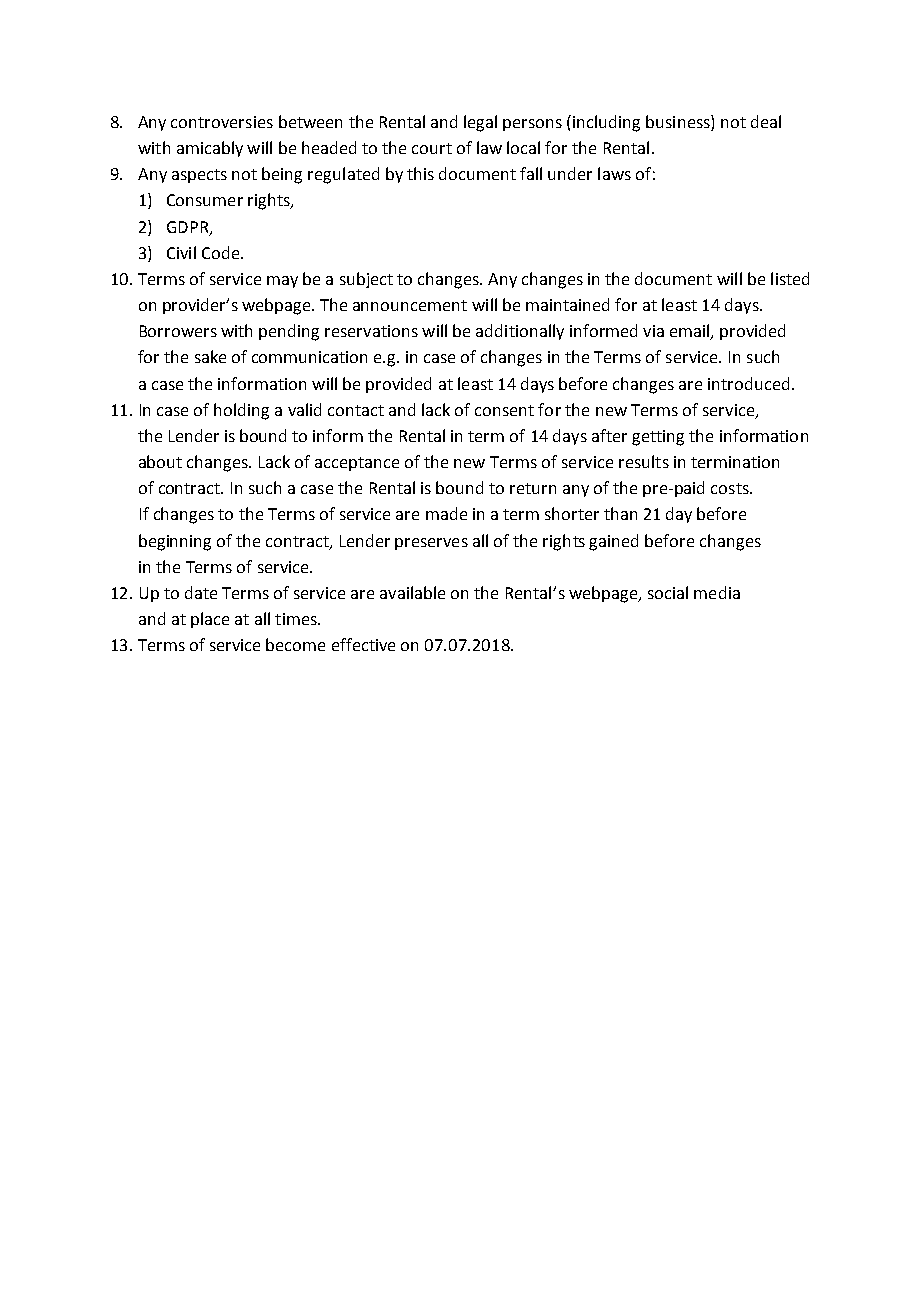 The width and height of the image is (924, 1308). What do you see at coordinates (210, 149) in the image?
I see `amicably` at bounding box center [210, 149].
